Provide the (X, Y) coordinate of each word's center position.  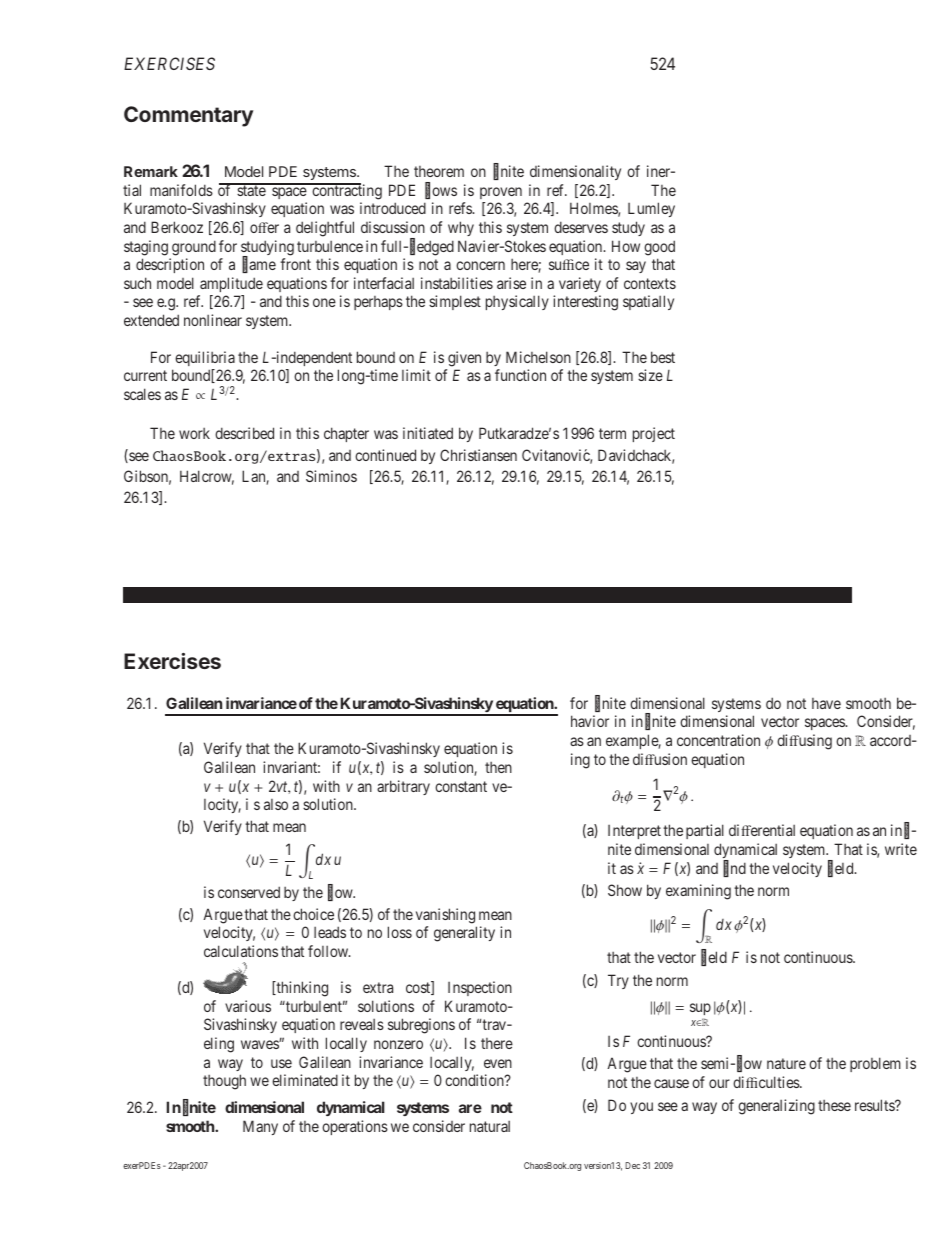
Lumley (651, 209)
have (826, 703)
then (498, 767)
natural (490, 1126)
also (276, 804)
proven (501, 193)
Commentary (188, 116)
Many (260, 1127)
